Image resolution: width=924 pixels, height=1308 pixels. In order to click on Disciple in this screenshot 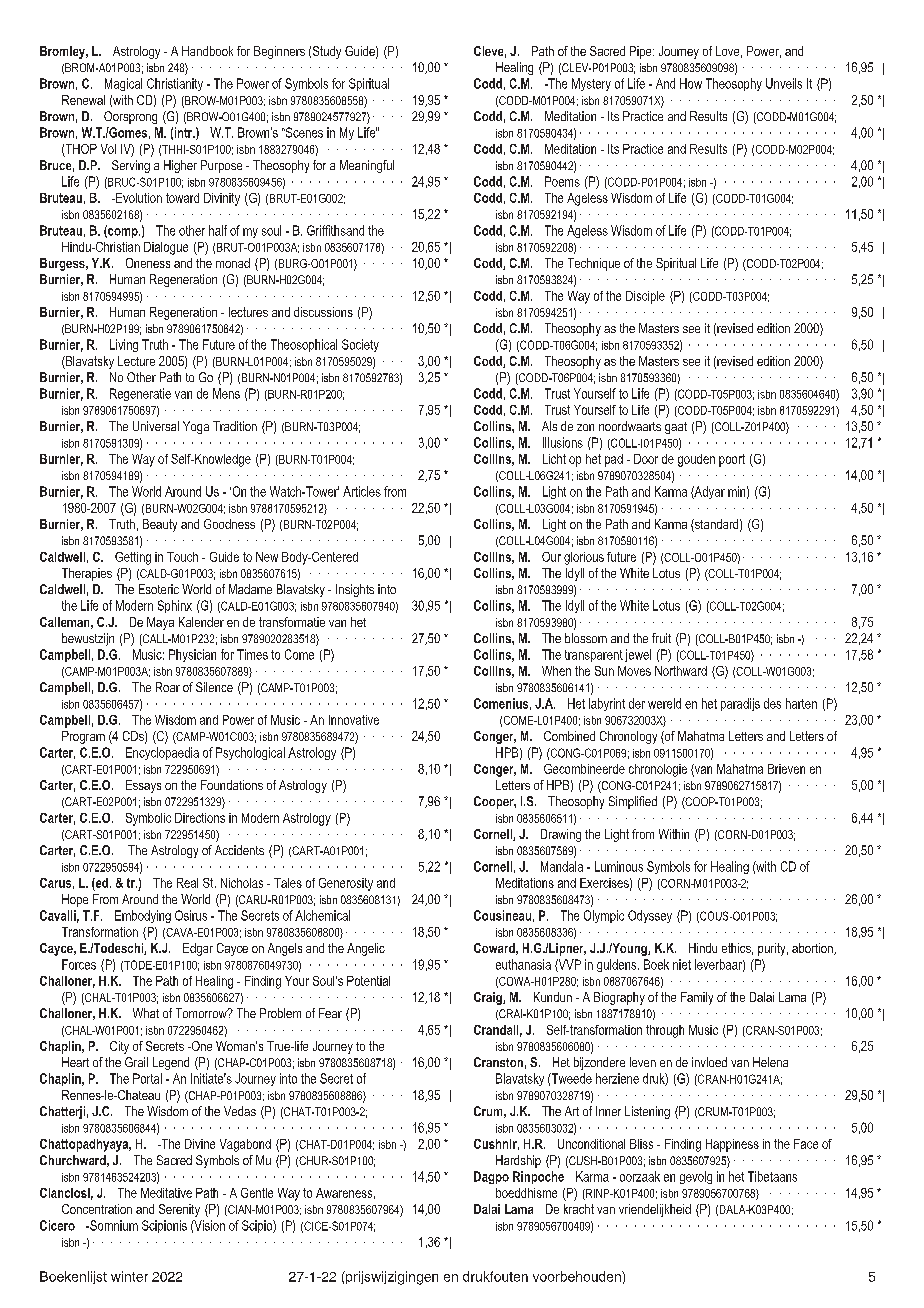, I will do `click(645, 297)`.
